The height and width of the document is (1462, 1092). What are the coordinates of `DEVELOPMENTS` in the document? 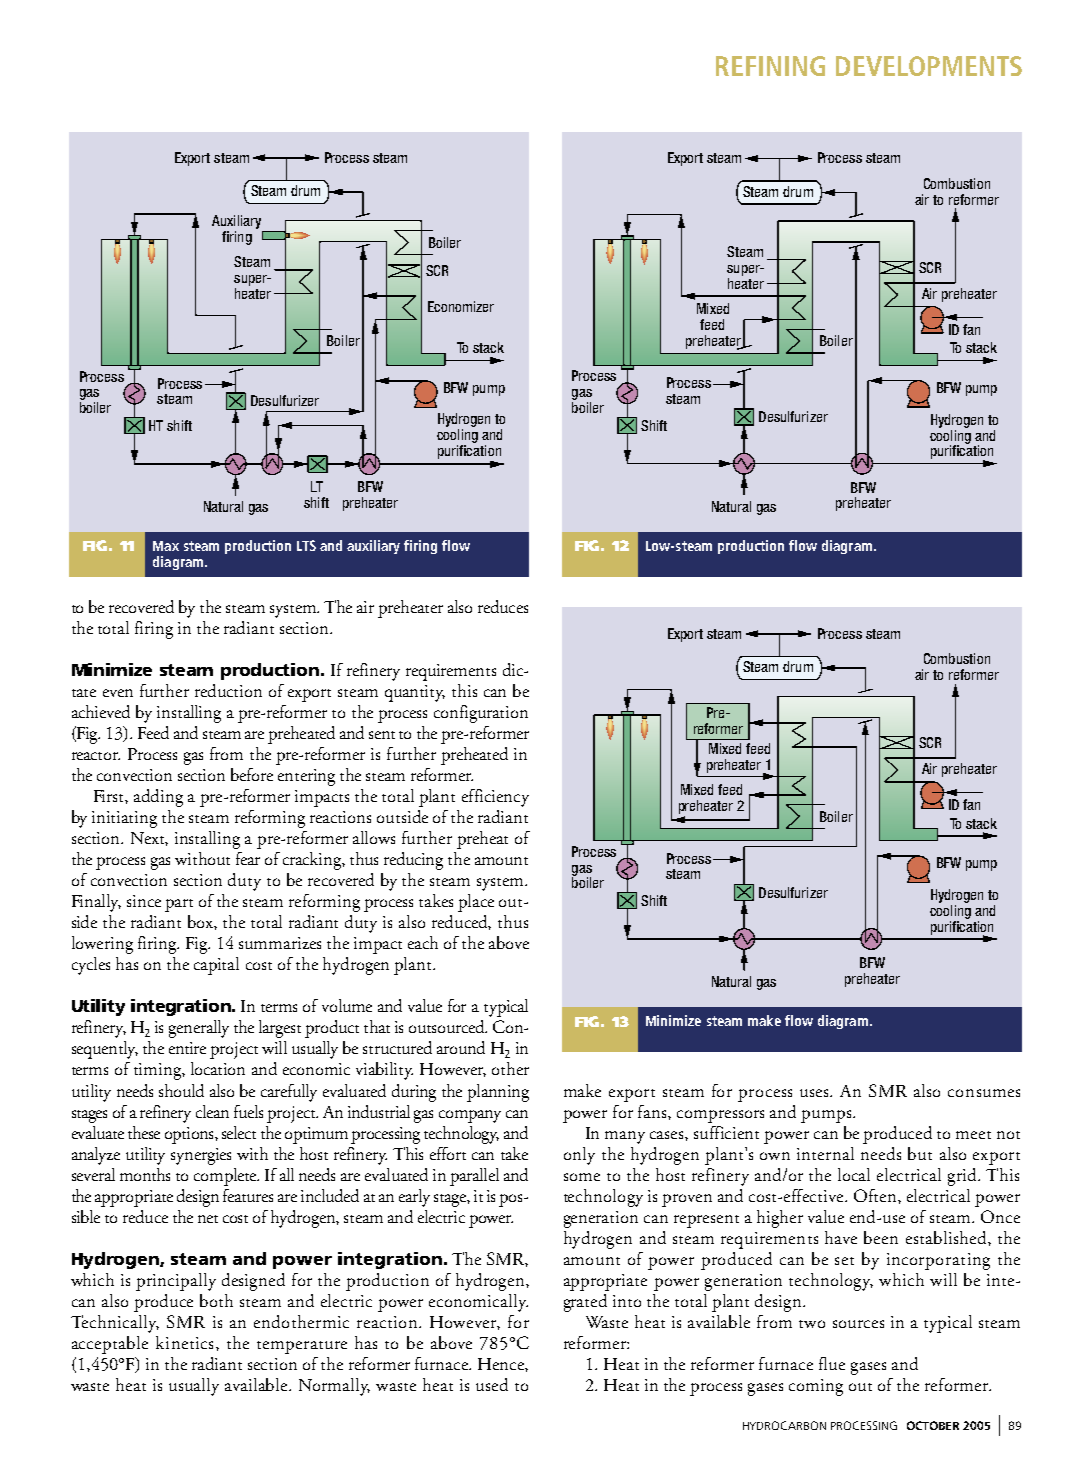 It's located at (929, 66).
